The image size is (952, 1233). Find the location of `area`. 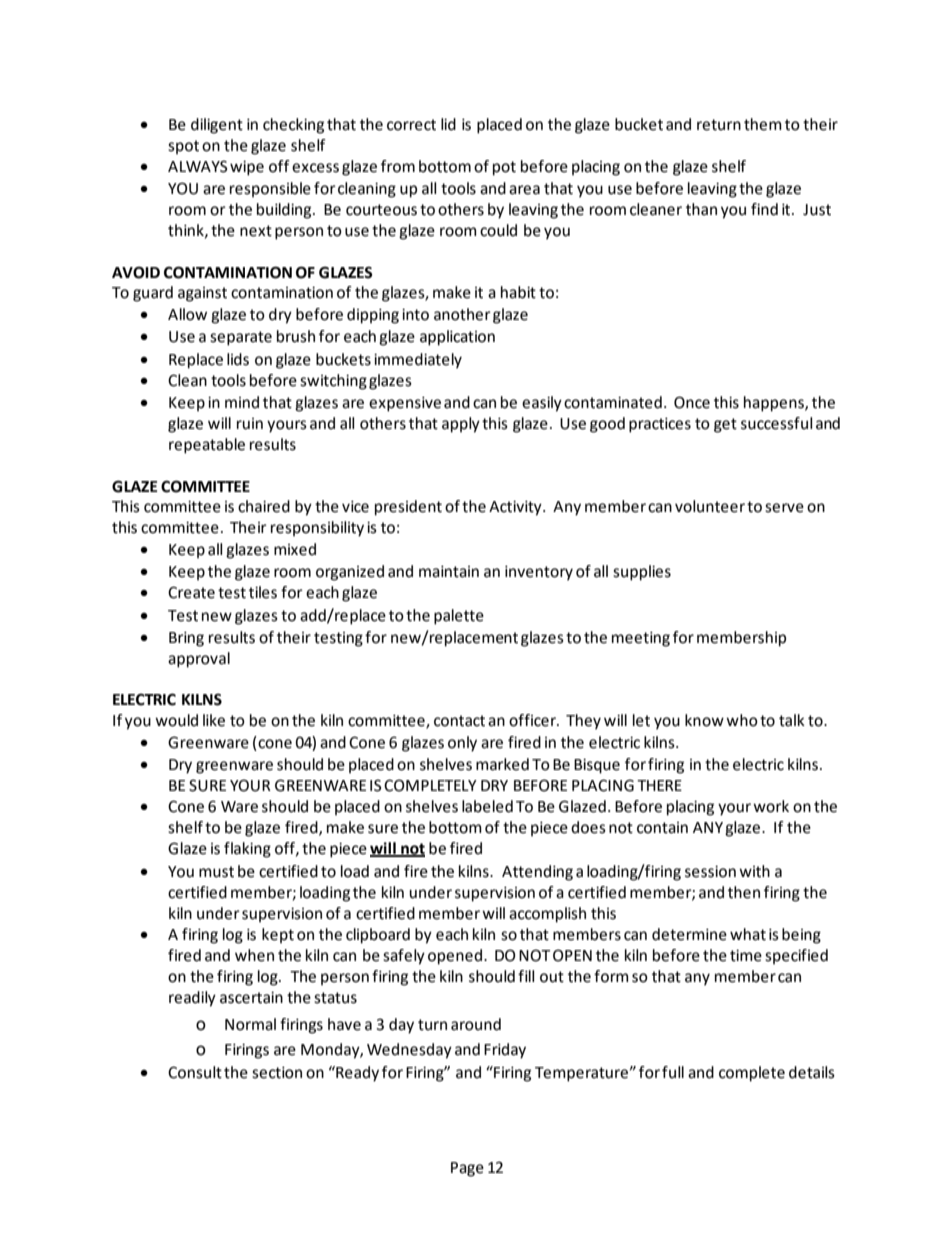

area is located at coordinates (524, 190).
